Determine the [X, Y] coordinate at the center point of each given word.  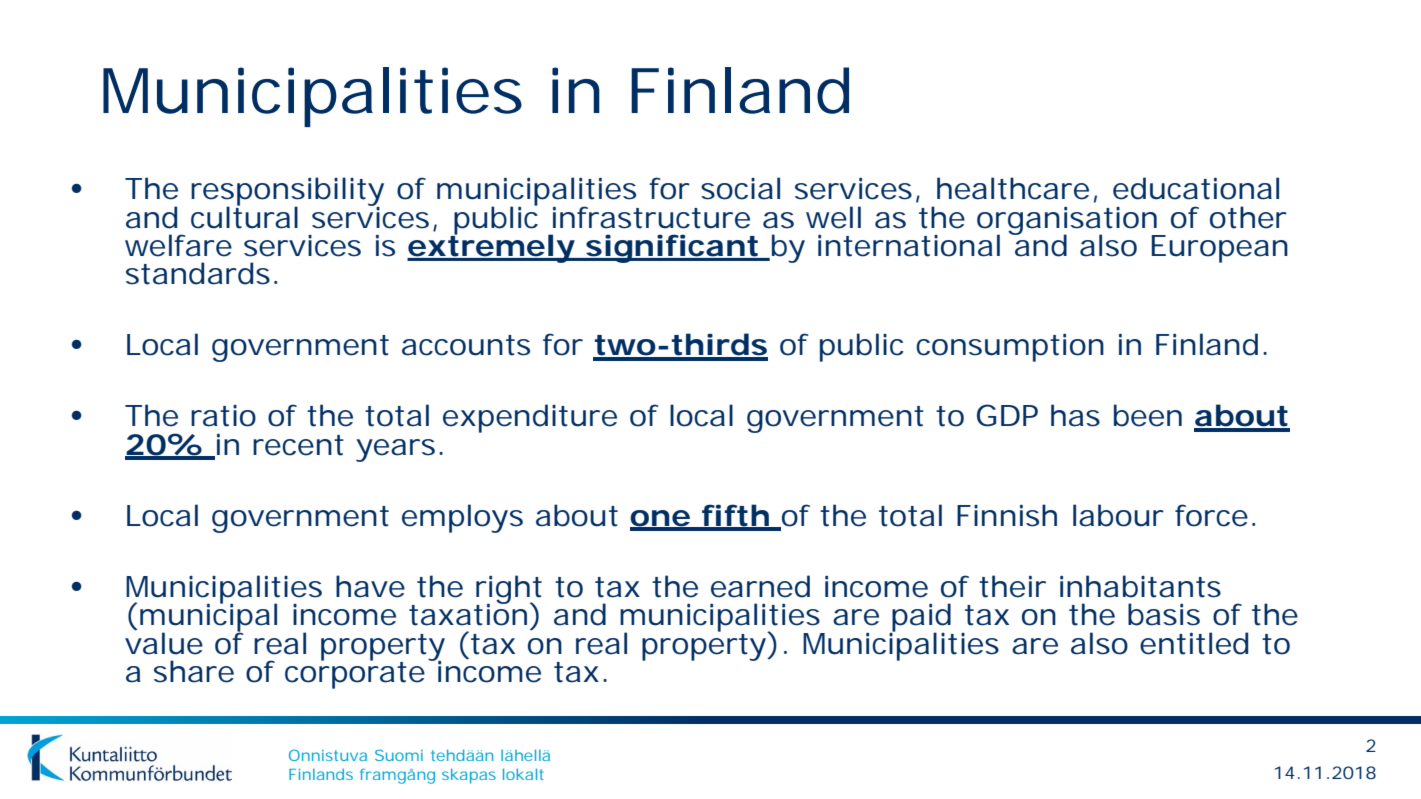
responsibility [287, 192]
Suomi [399, 755]
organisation [1070, 221]
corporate [358, 674]
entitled [1194, 643]
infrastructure [651, 217]
